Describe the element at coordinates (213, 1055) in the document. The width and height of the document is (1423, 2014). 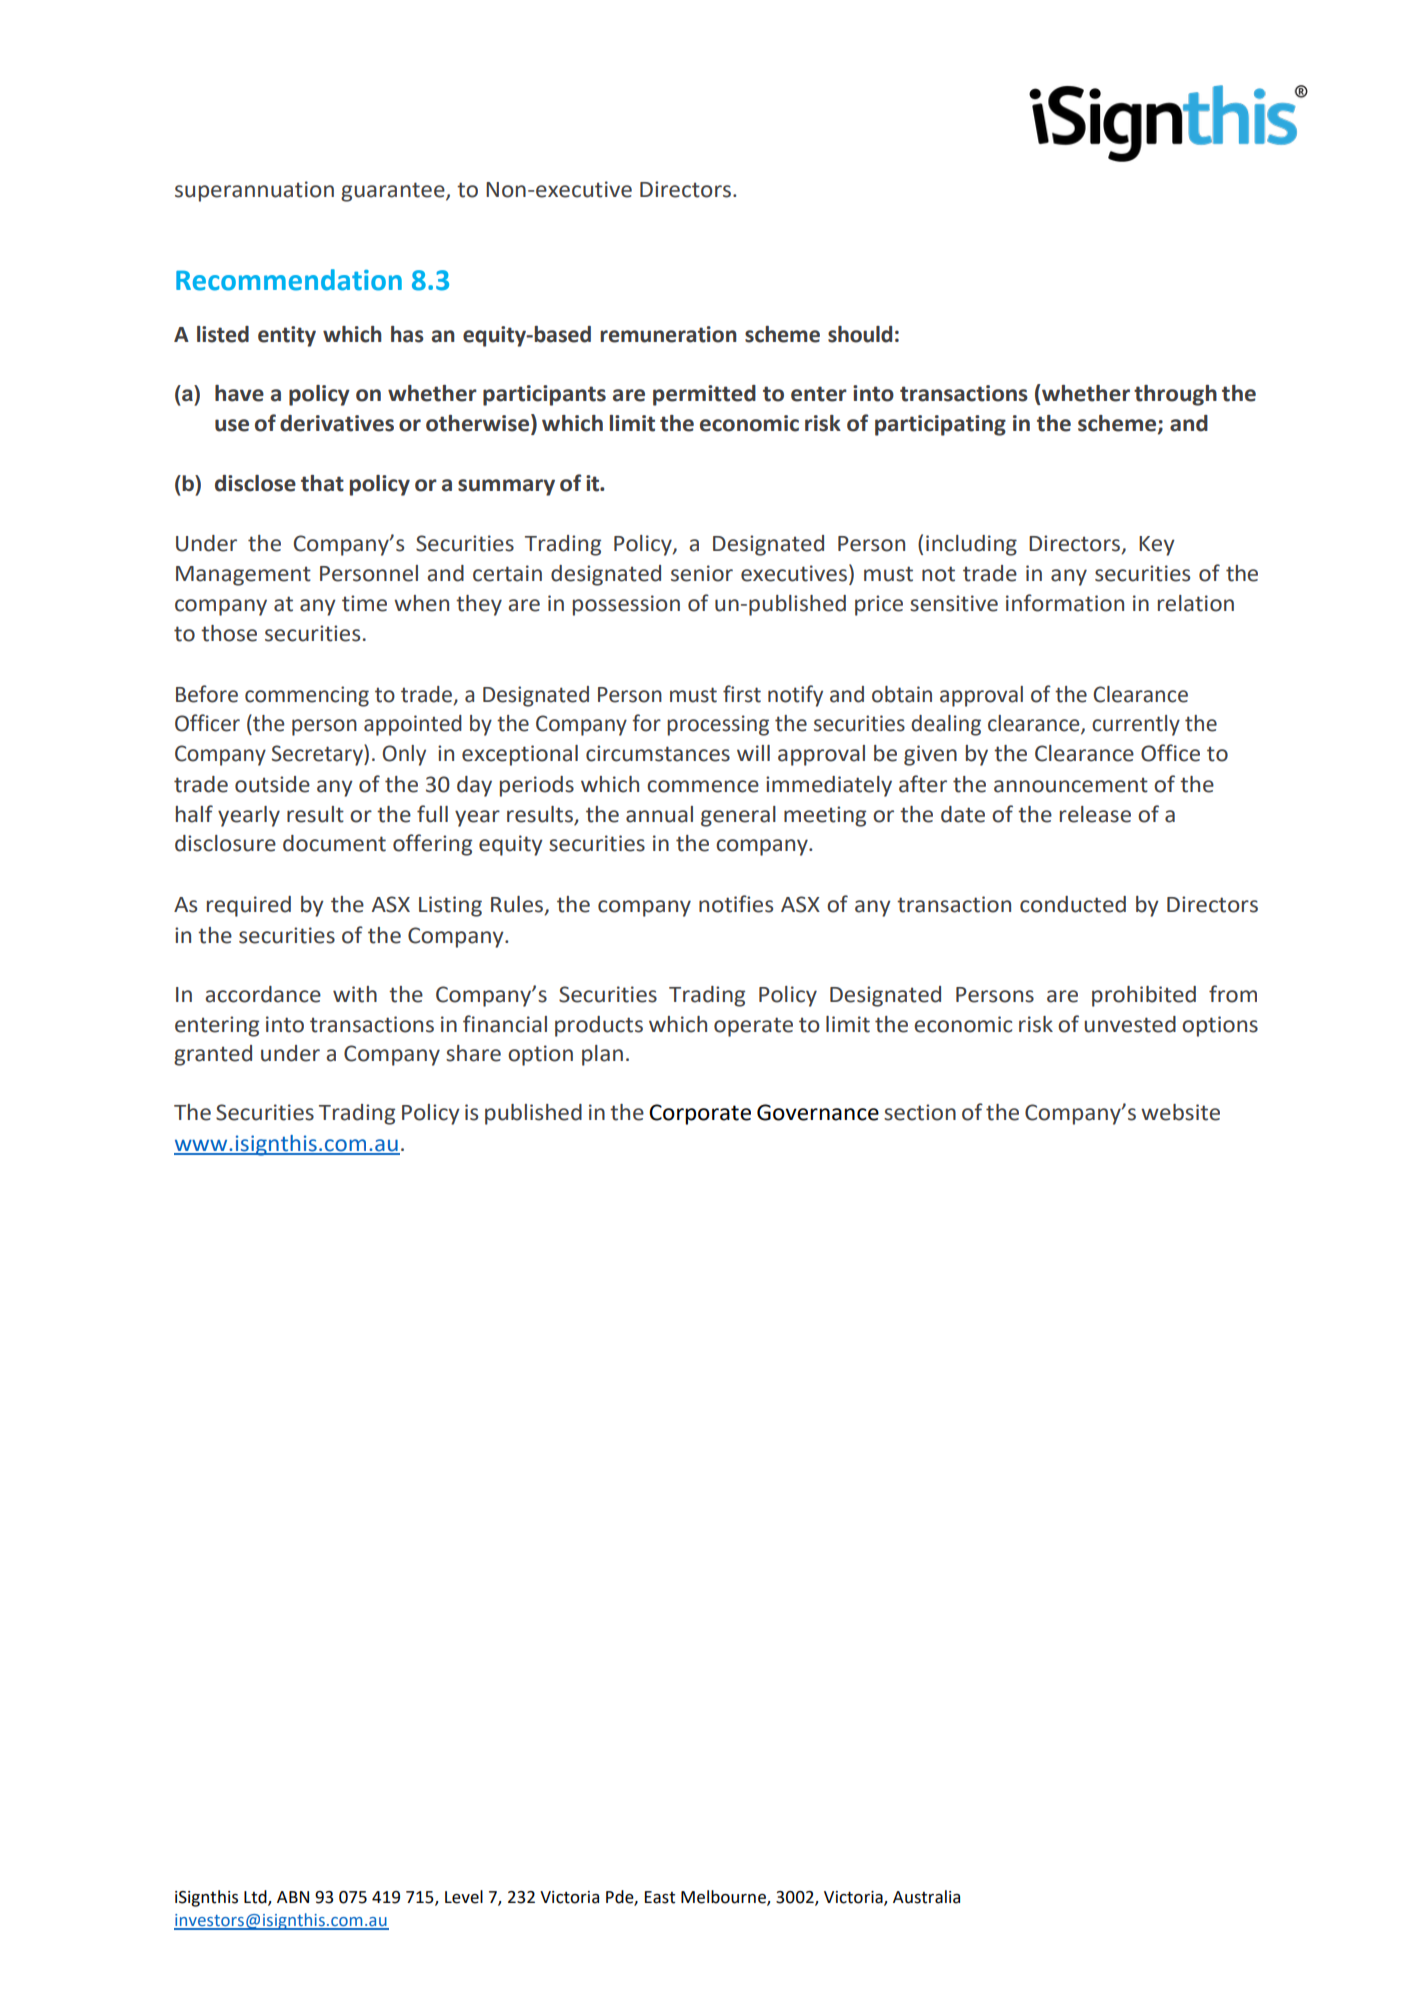
I see `granted` at that location.
